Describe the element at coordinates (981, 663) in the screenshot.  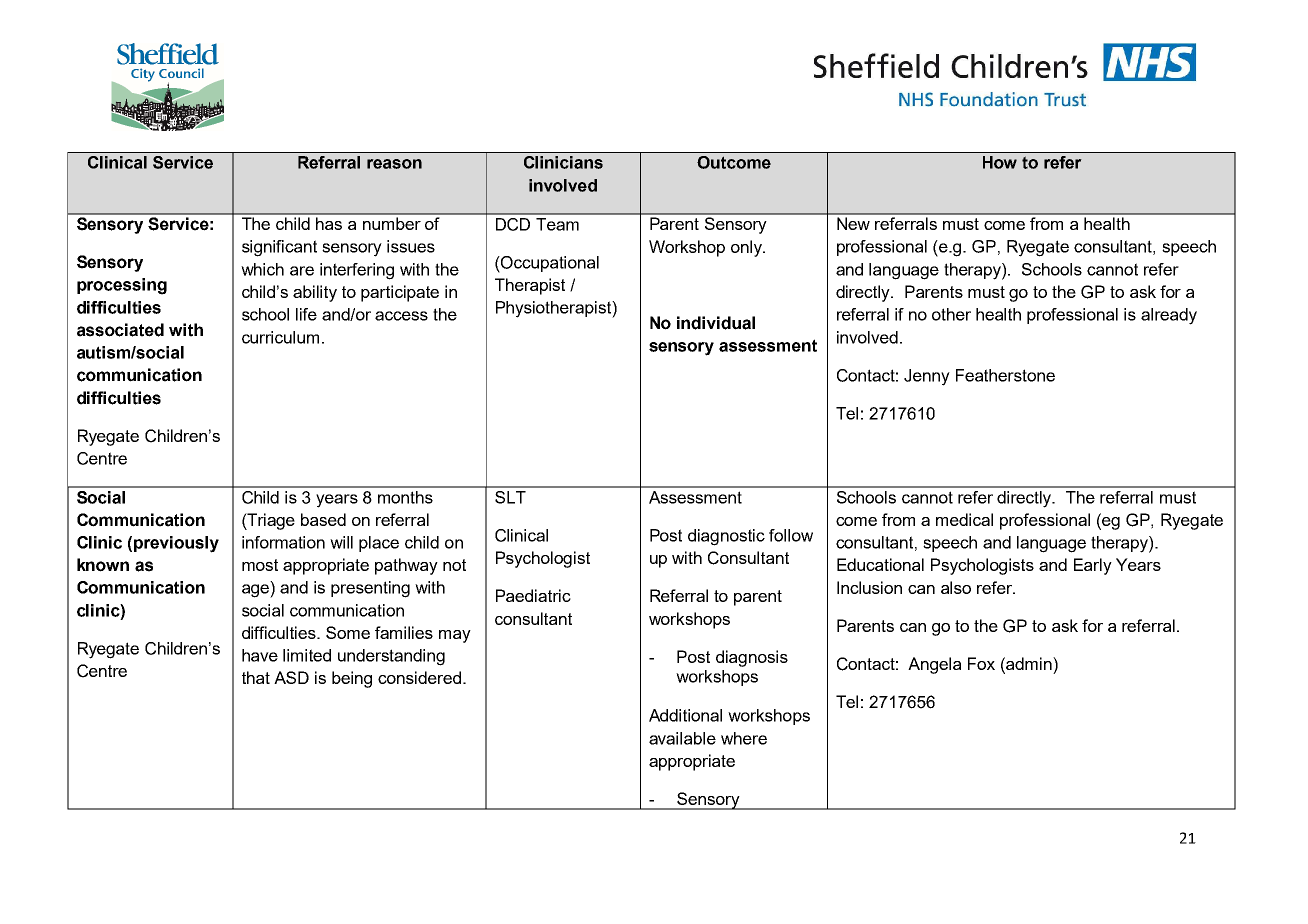
I see `Fox` at that location.
